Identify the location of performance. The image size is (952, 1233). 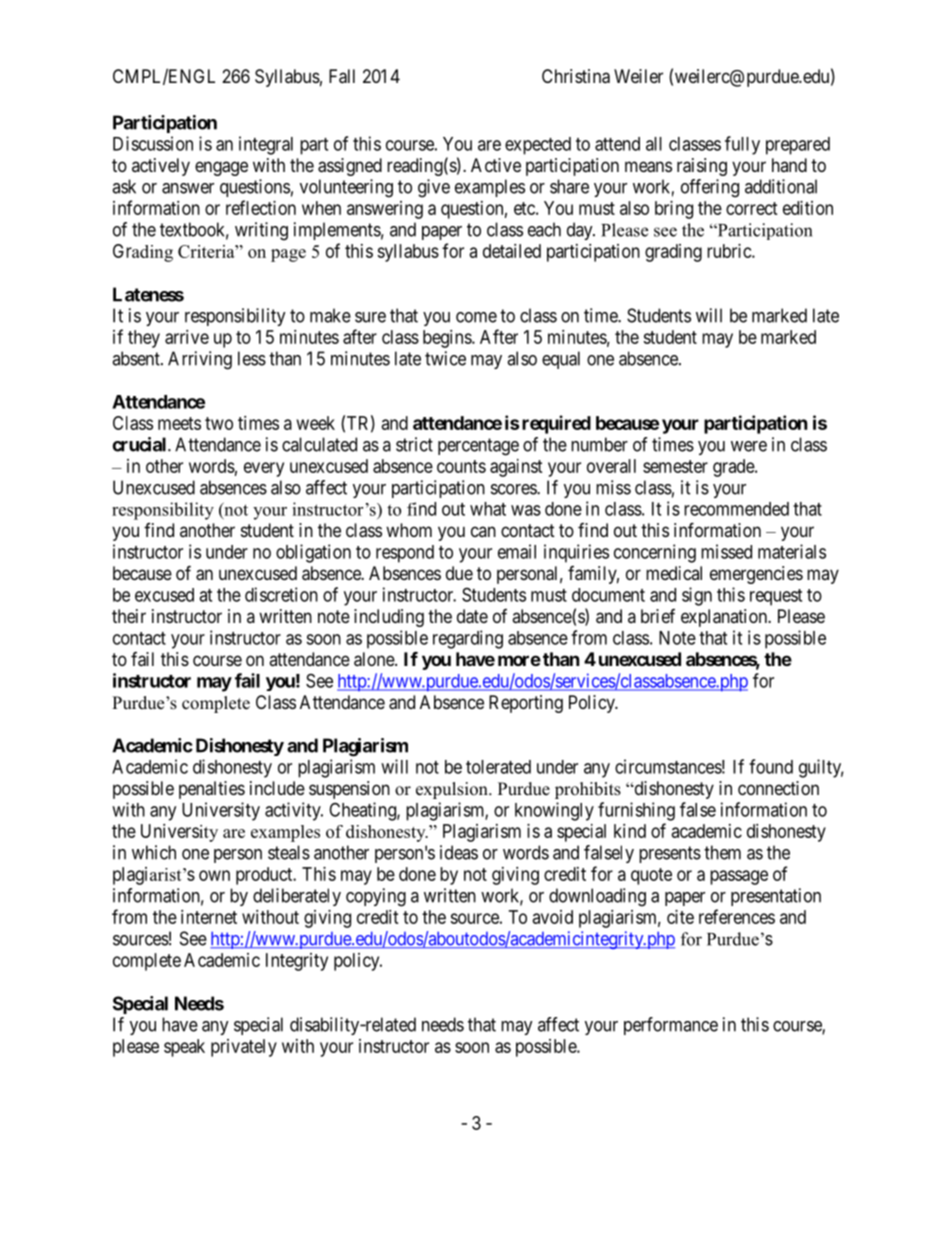
(671, 1026).
